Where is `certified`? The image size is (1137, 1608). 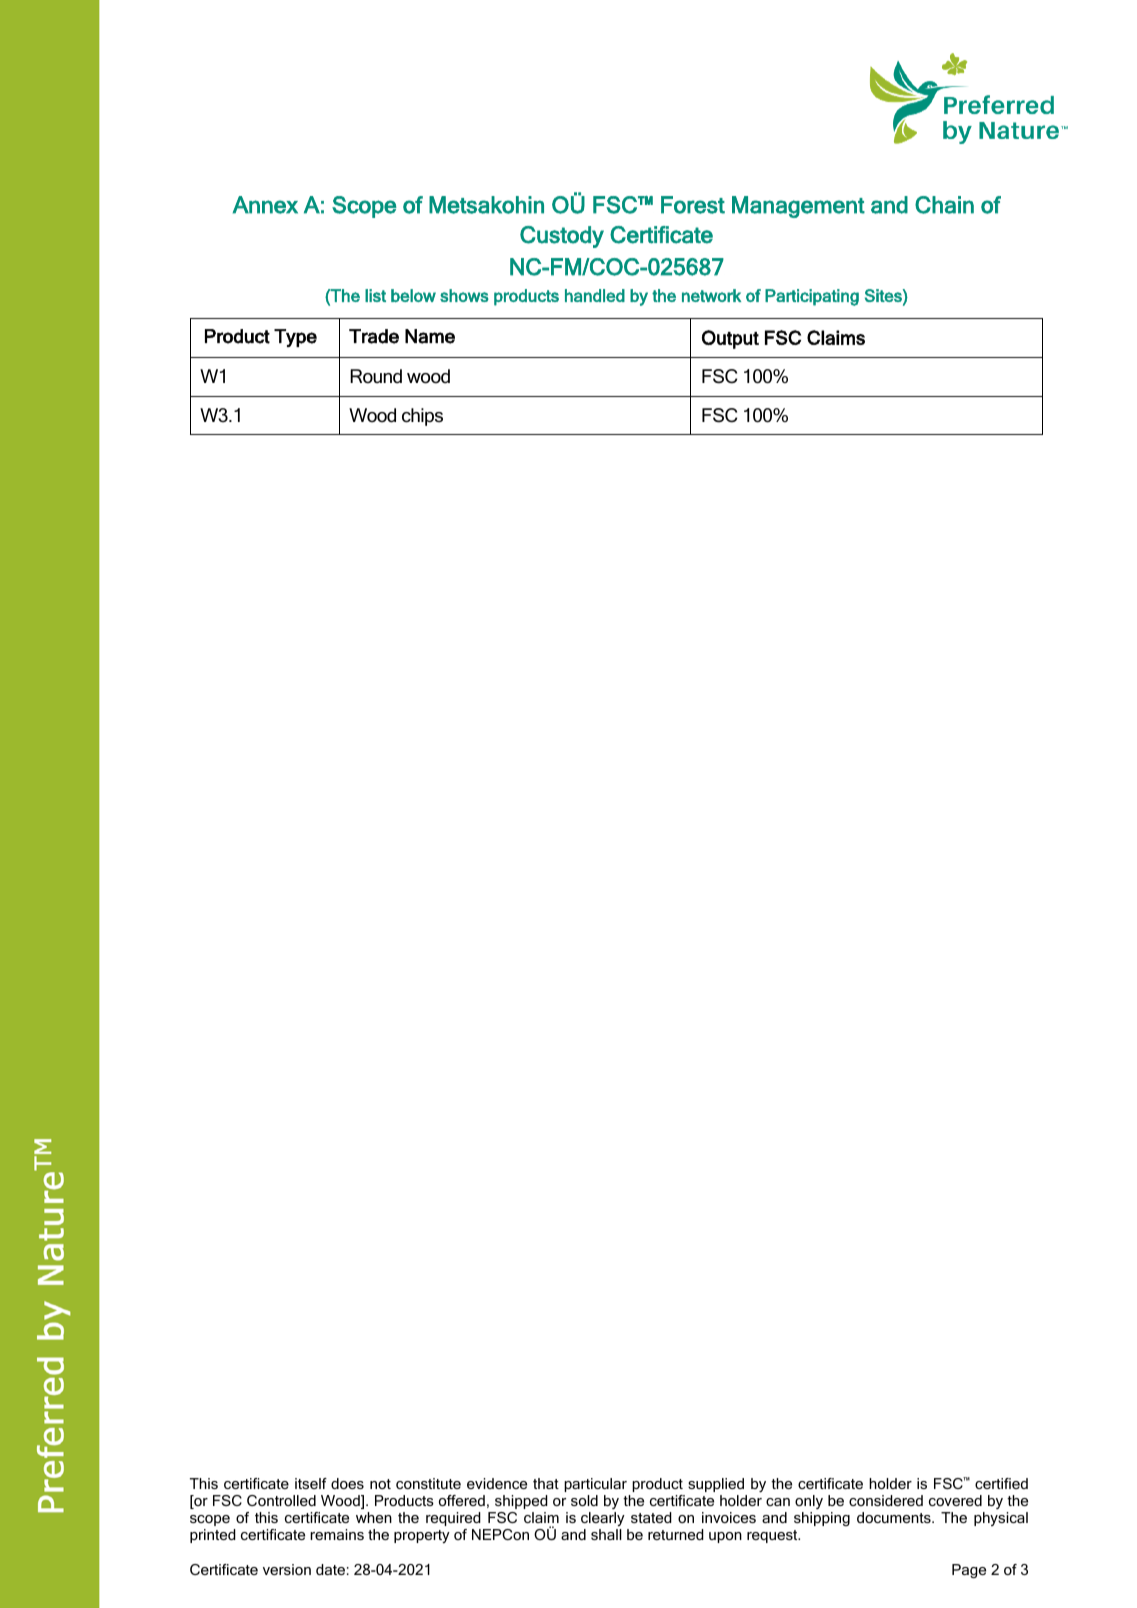
certified is located at coordinates (1001, 1483).
